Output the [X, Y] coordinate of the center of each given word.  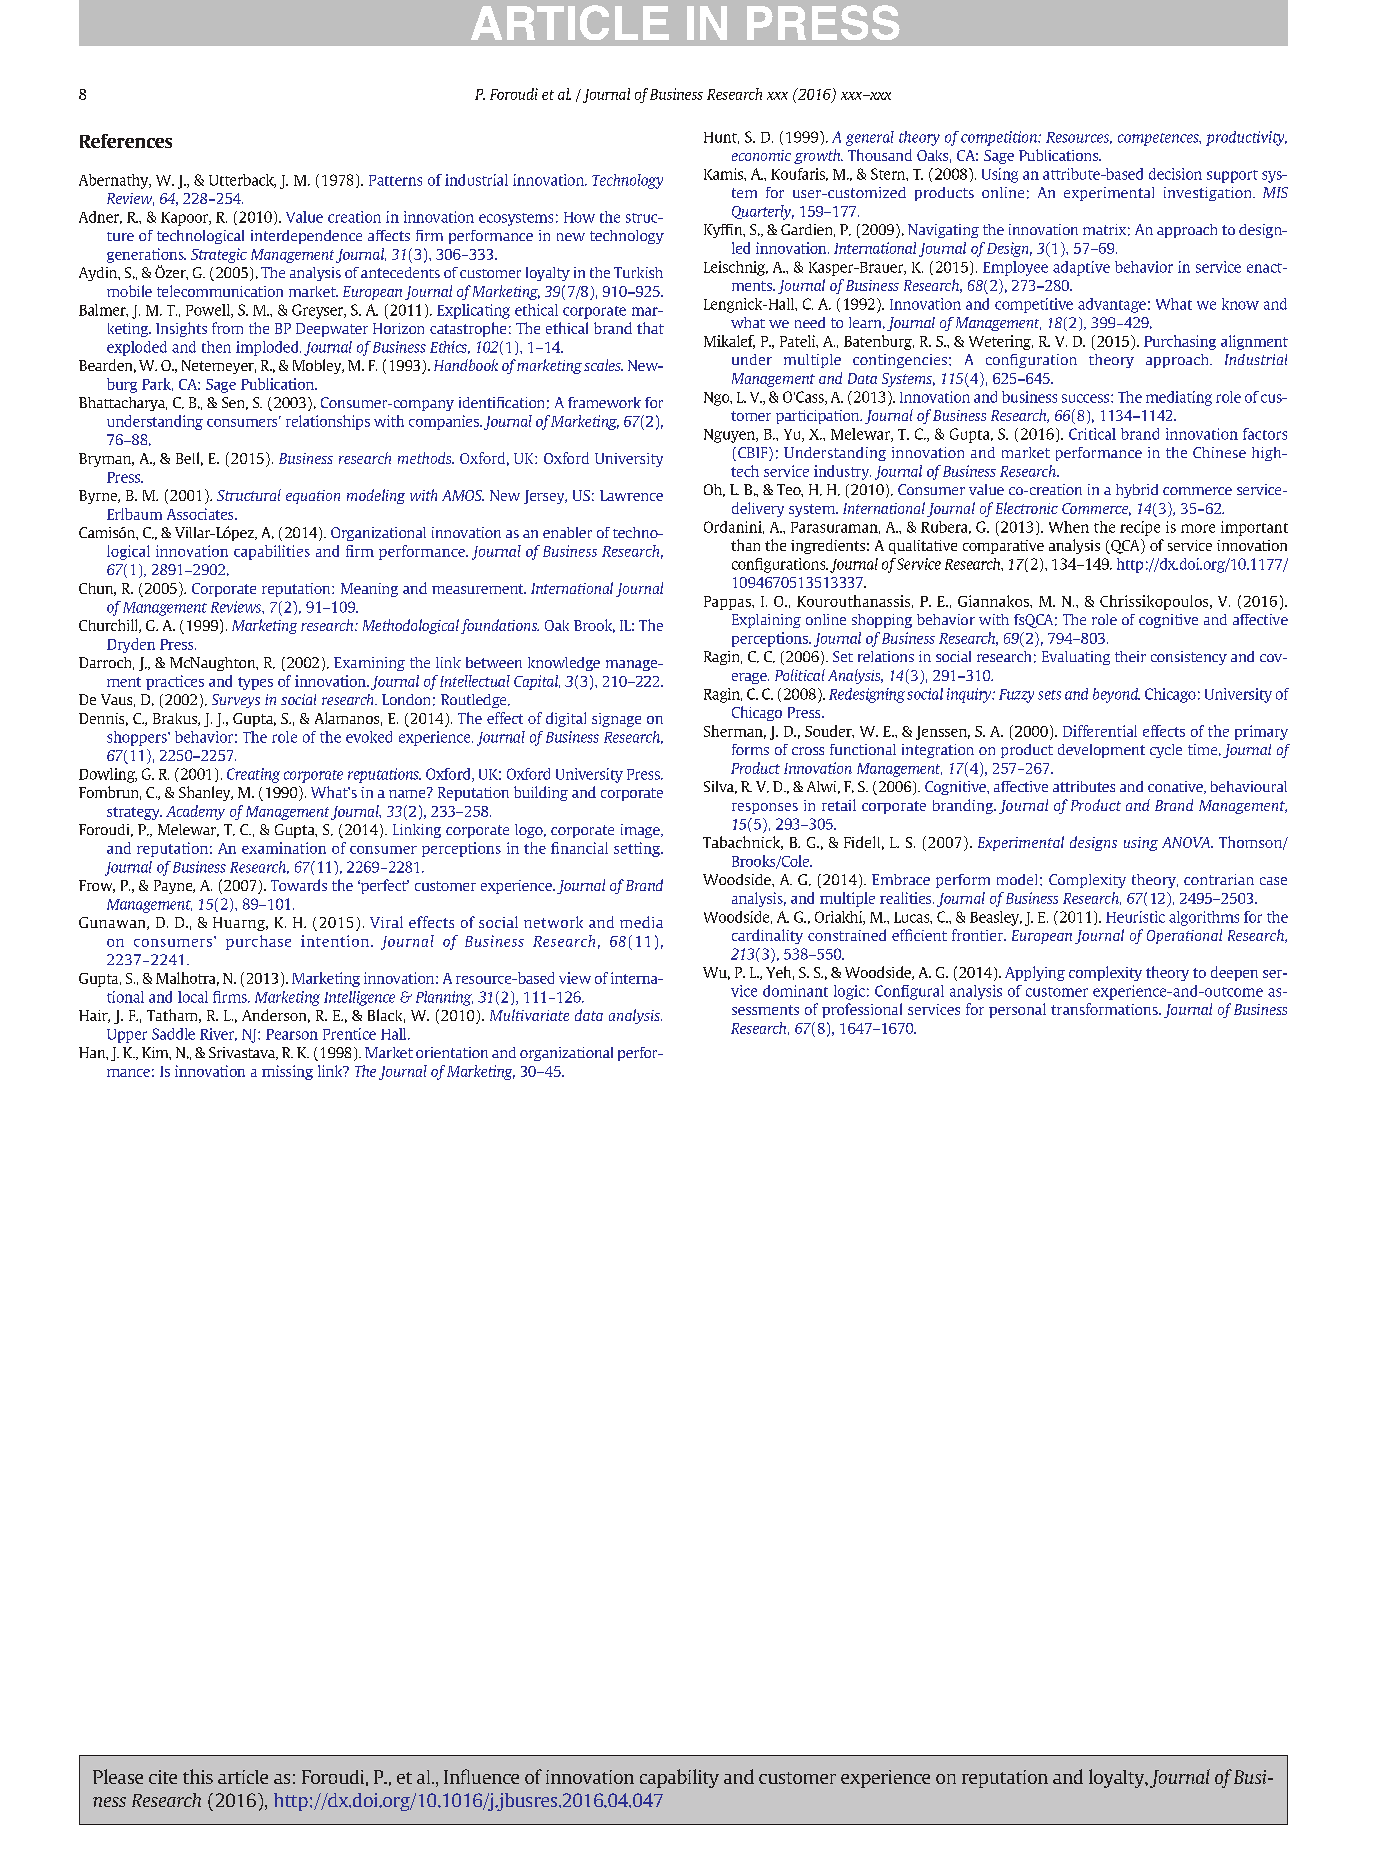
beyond [1116, 695]
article [243, 1777]
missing [287, 1072]
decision [1175, 174]
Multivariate [529, 1015]
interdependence [306, 237]
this [198, 1776]
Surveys [236, 701]
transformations [1105, 1009]
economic [761, 155]
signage [616, 720]
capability [679, 1778]
